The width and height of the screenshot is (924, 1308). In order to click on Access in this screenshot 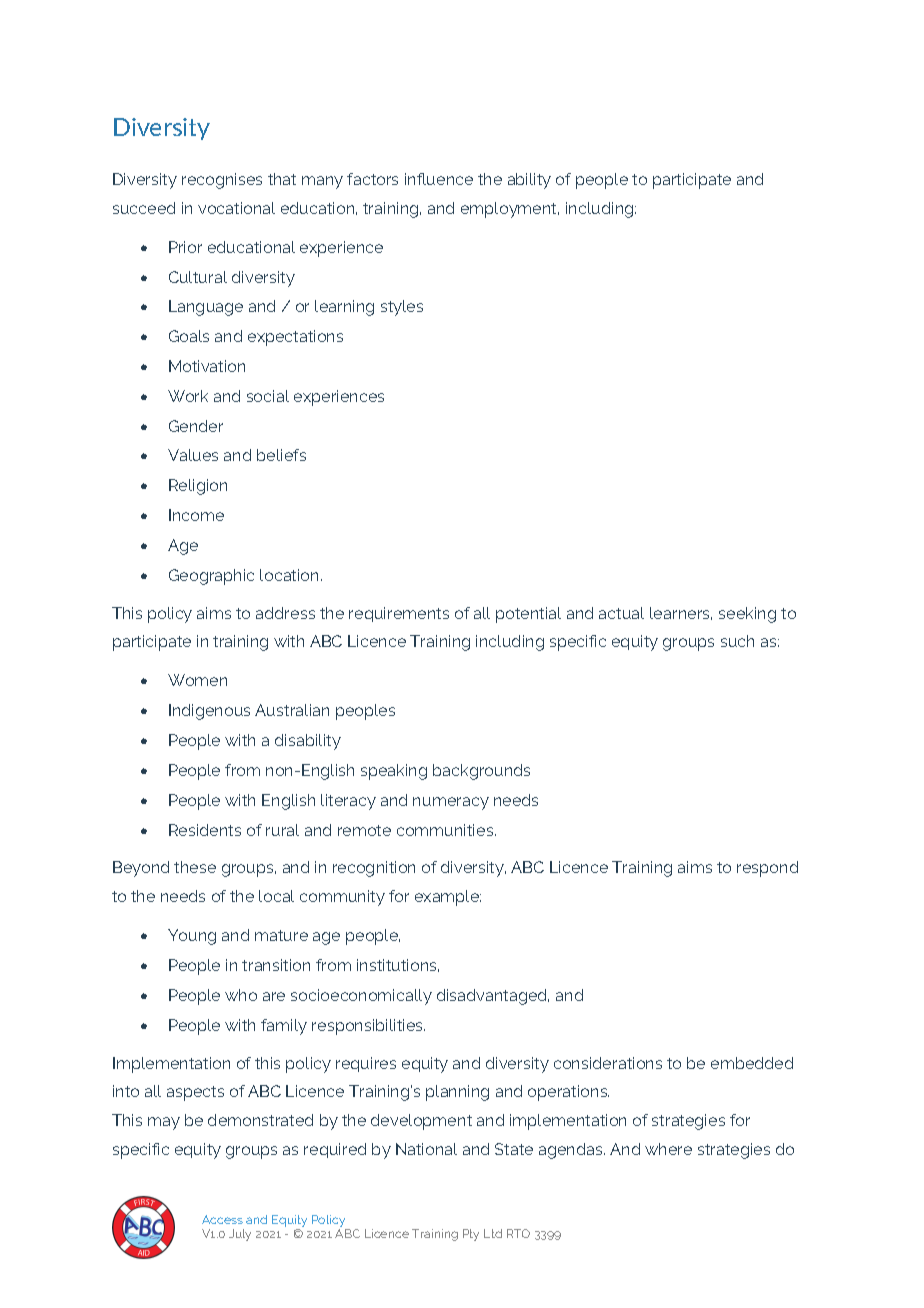, I will do `click(222, 1219)`.
